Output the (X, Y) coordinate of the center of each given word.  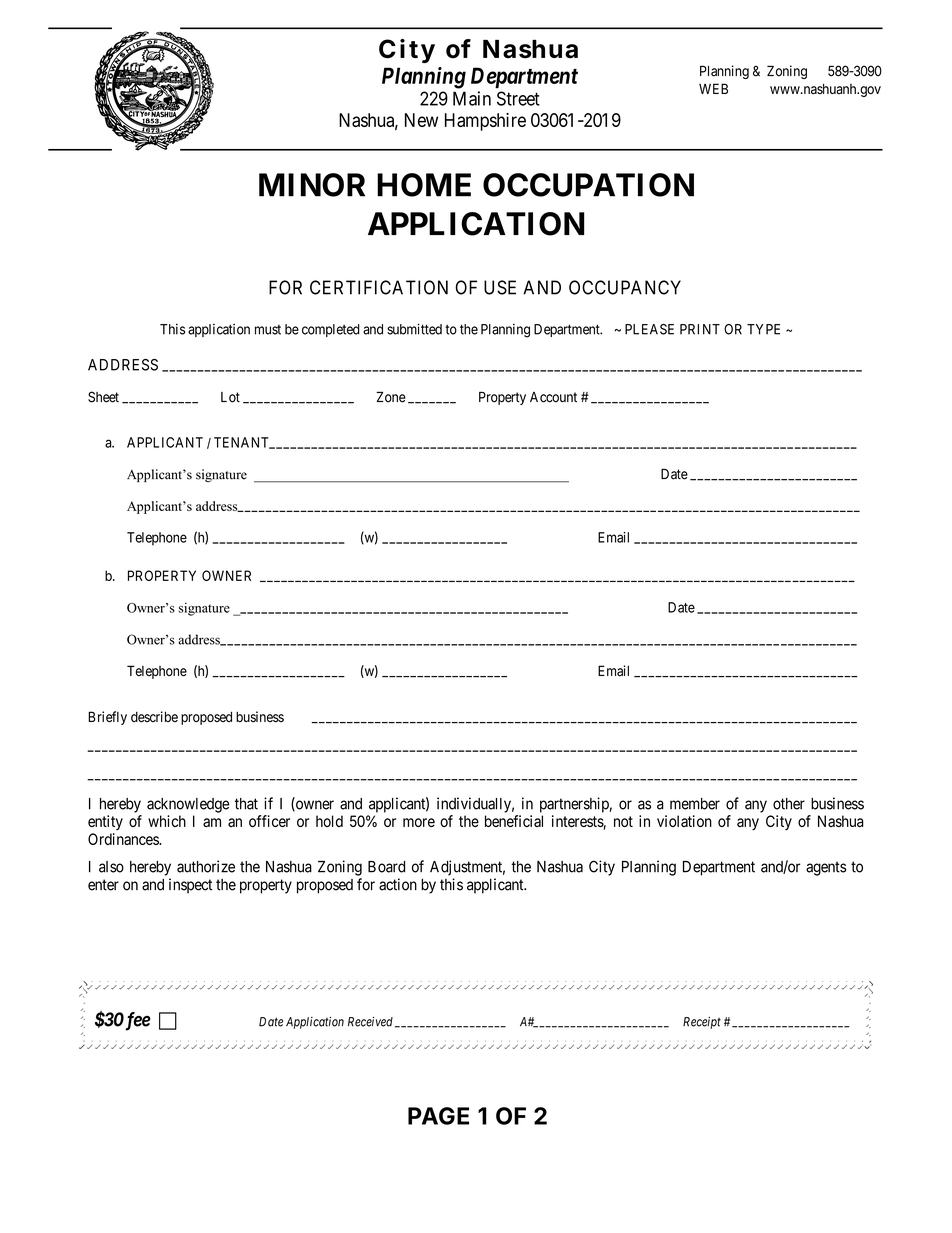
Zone (391, 397)
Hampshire (485, 122)
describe (154, 717)
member (695, 804)
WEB (713, 88)
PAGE (438, 1116)
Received (370, 1022)
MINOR (312, 185)
